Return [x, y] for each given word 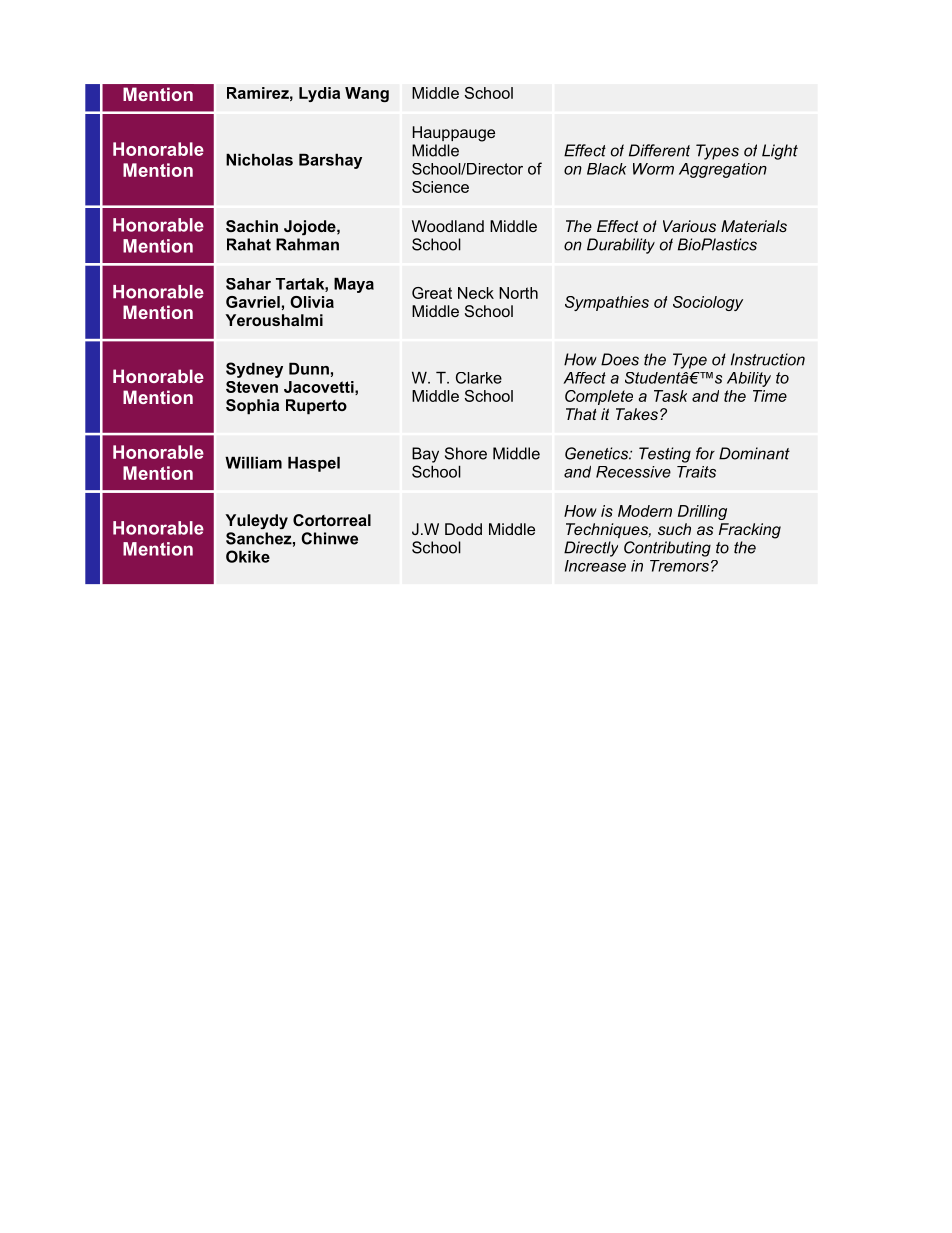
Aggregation [723, 170]
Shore [466, 453]
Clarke [479, 378]
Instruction [768, 359]
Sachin [252, 226]
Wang [367, 94]
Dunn [309, 368]
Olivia [312, 302]
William [253, 462]
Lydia [319, 94]
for [705, 453]
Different [659, 150]
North [518, 293]
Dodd [463, 529]
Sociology [708, 303]
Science [440, 187]
